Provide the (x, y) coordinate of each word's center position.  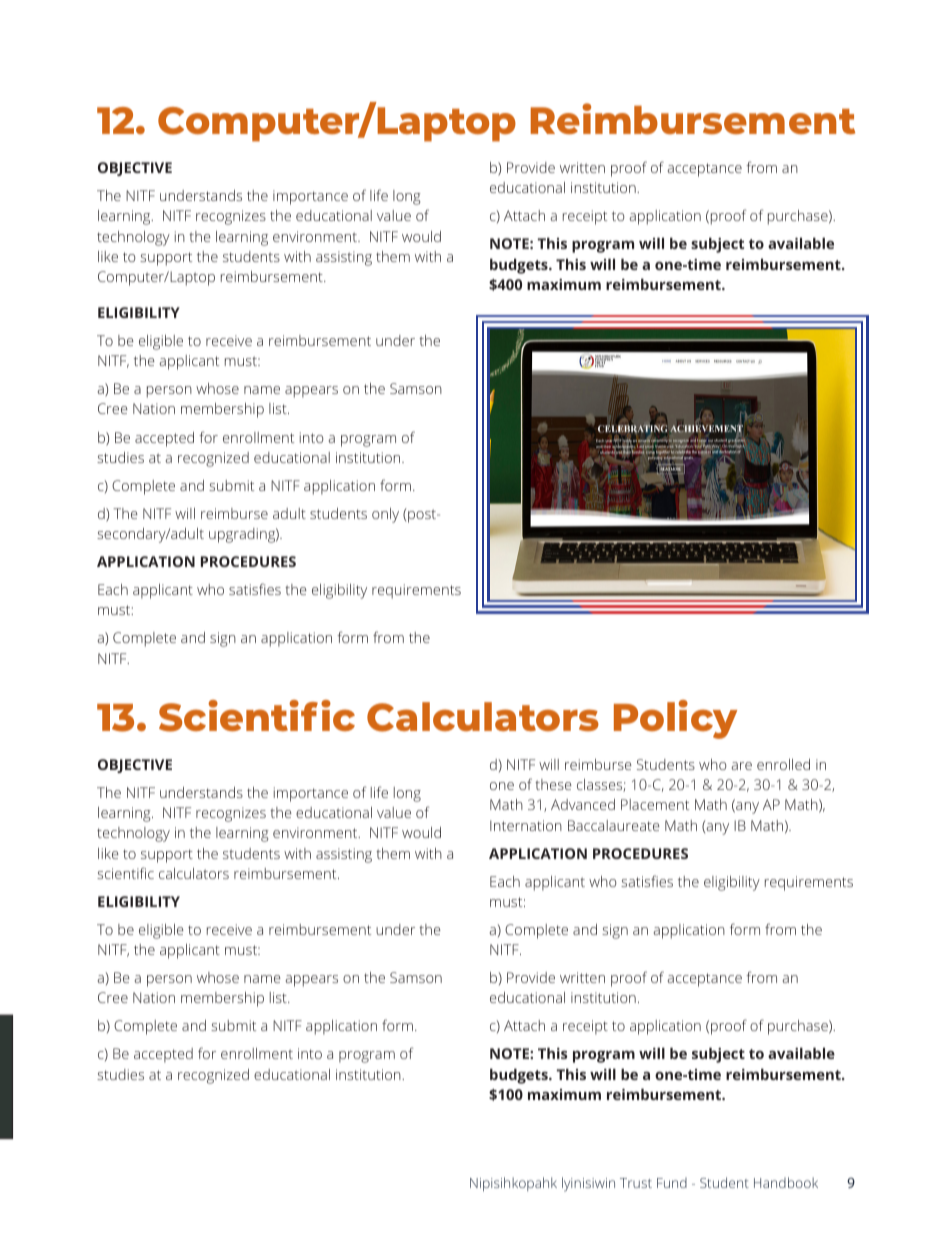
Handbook (786, 1182)
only (385, 515)
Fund (672, 1183)
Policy (675, 719)
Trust (636, 1183)
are (742, 766)
